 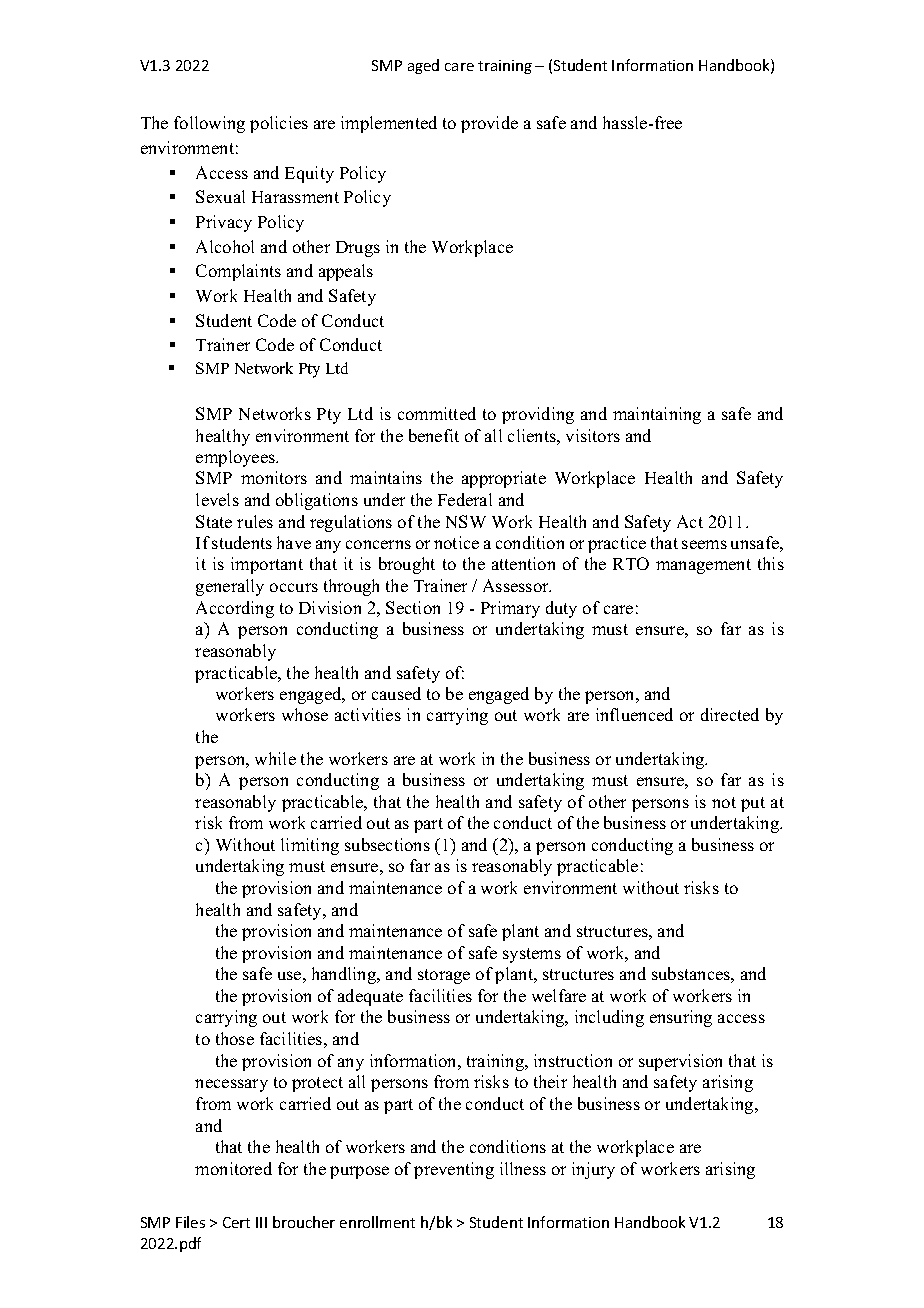 What do you see at coordinates (753, 804) in the screenshot?
I see `put` at bounding box center [753, 804].
